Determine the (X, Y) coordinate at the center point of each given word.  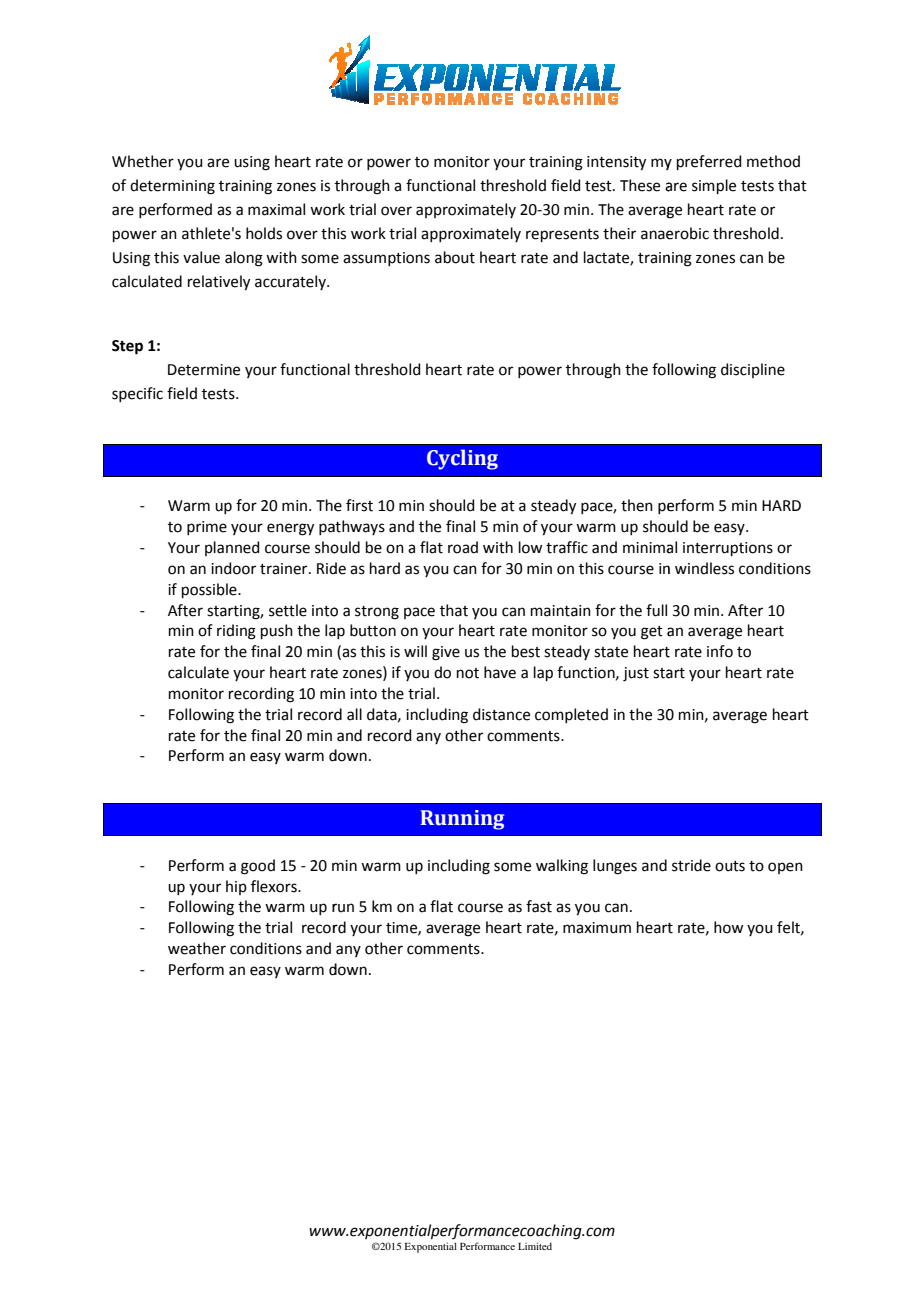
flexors (275, 886)
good (258, 867)
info (720, 651)
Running (462, 820)
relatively (219, 283)
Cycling (462, 459)
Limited (535, 1246)
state (611, 652)
